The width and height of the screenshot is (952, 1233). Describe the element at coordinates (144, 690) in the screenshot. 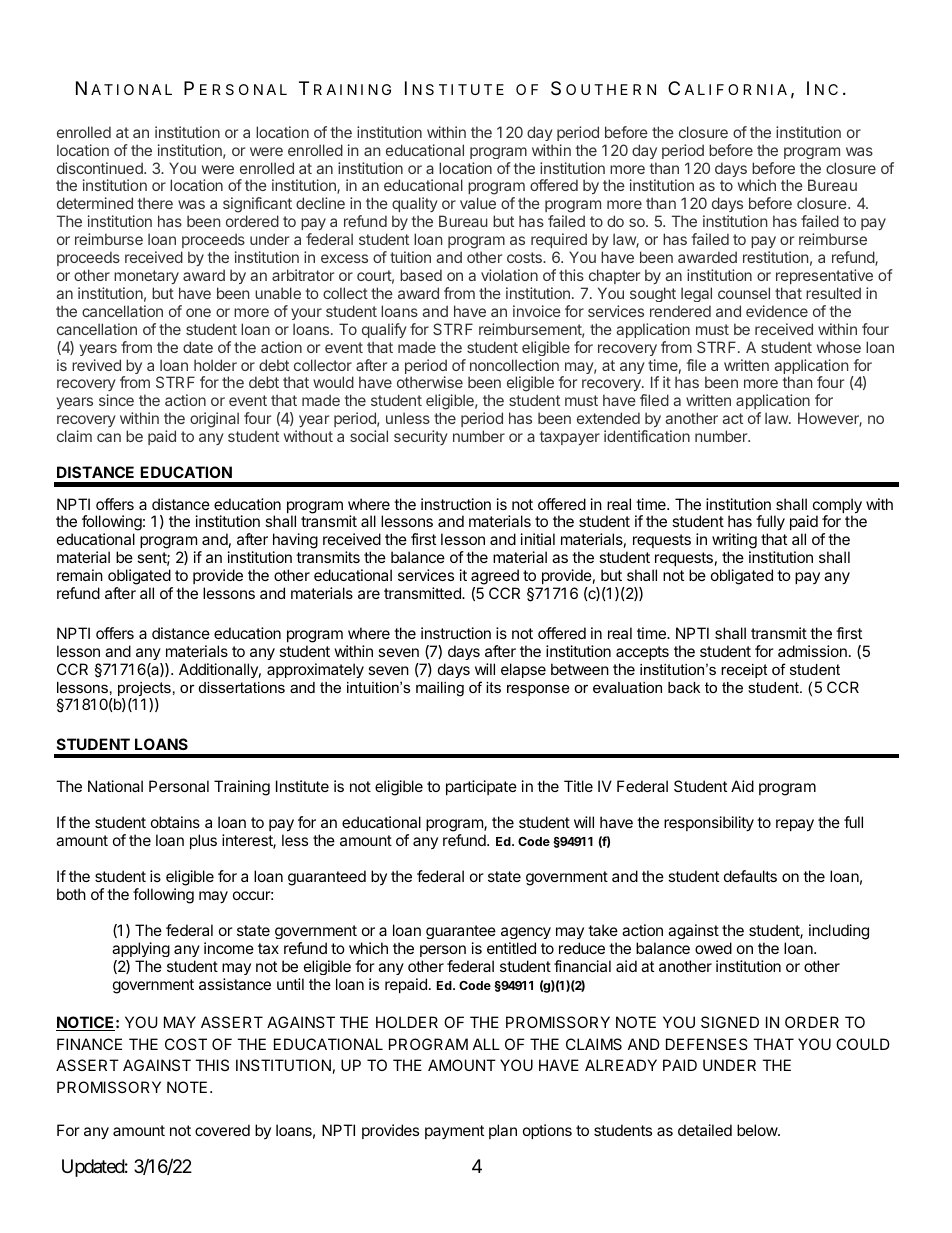

I see `projects` at that location.
